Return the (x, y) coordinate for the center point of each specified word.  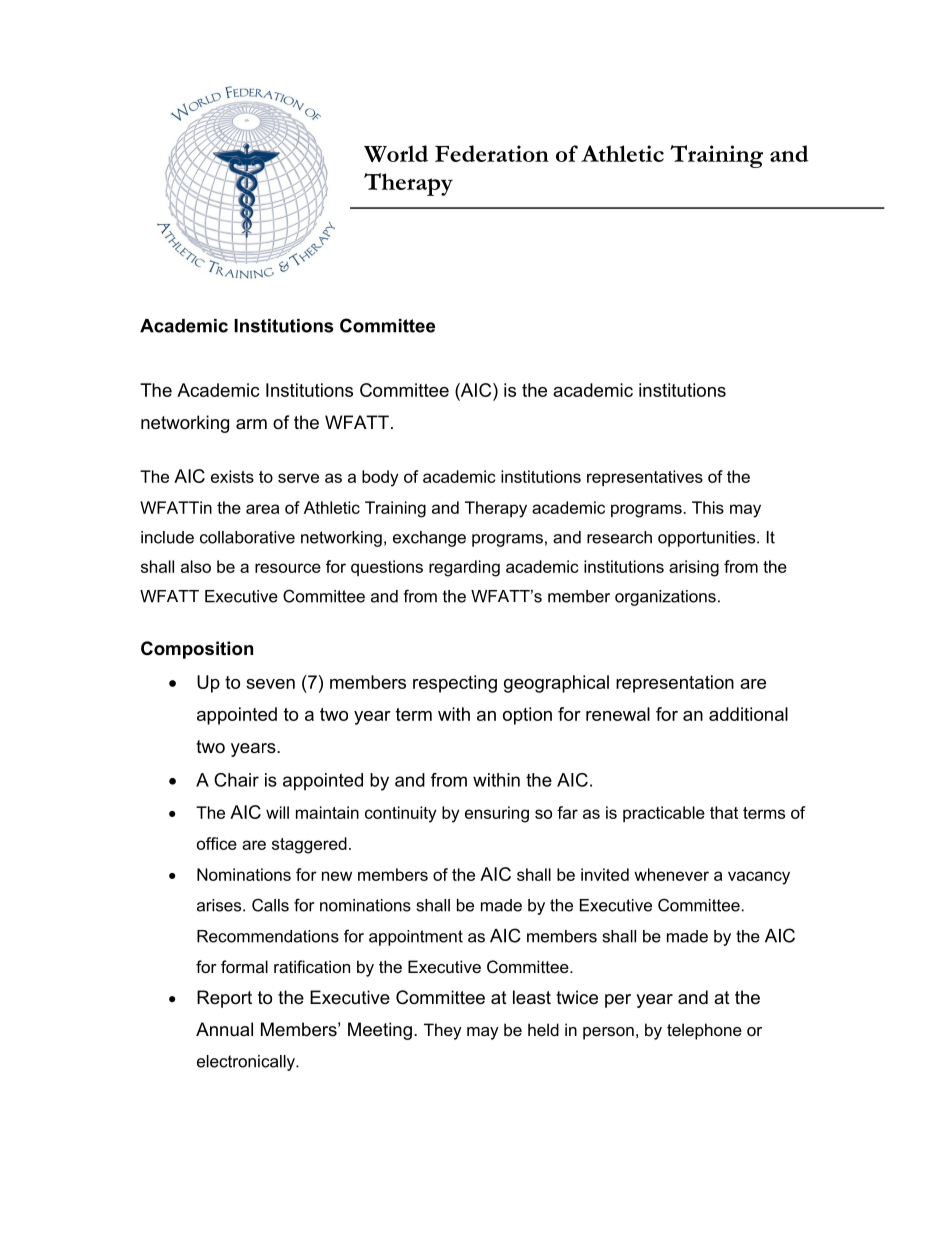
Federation (492, 153)
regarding (464, 568)
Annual (224, 1029)
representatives (645, 478)
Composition (197, 650)
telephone (704, 1031)
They (443, 1031)
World (396, 153)
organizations (665, 598)
